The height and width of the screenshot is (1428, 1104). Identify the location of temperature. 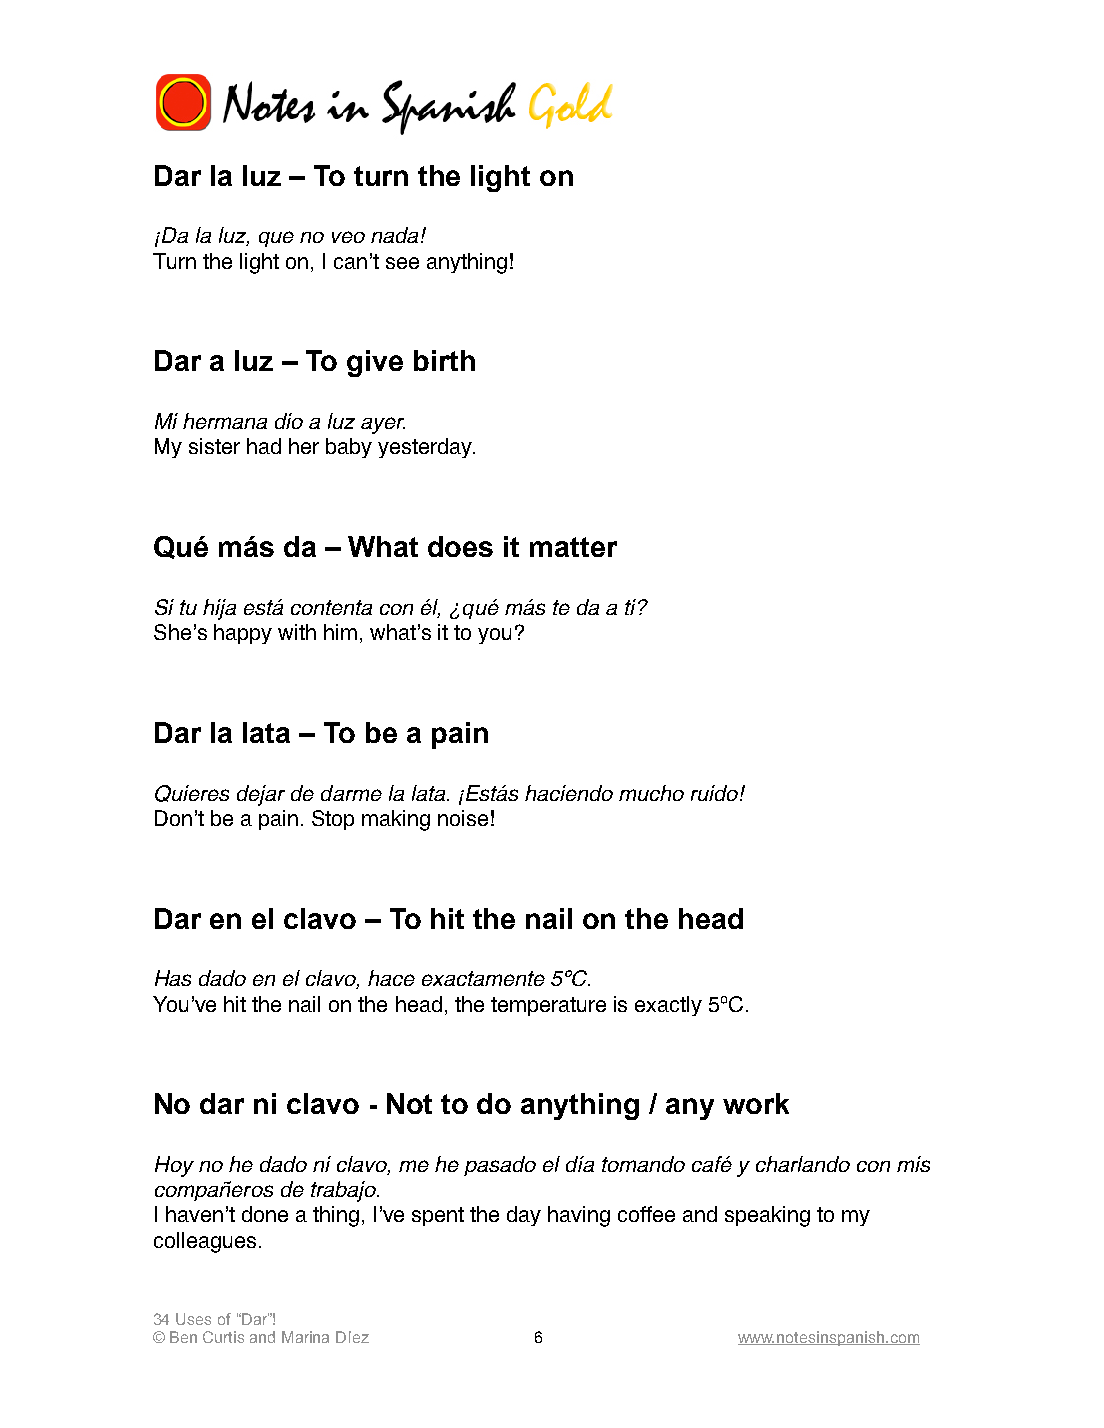
(548, 1006).
